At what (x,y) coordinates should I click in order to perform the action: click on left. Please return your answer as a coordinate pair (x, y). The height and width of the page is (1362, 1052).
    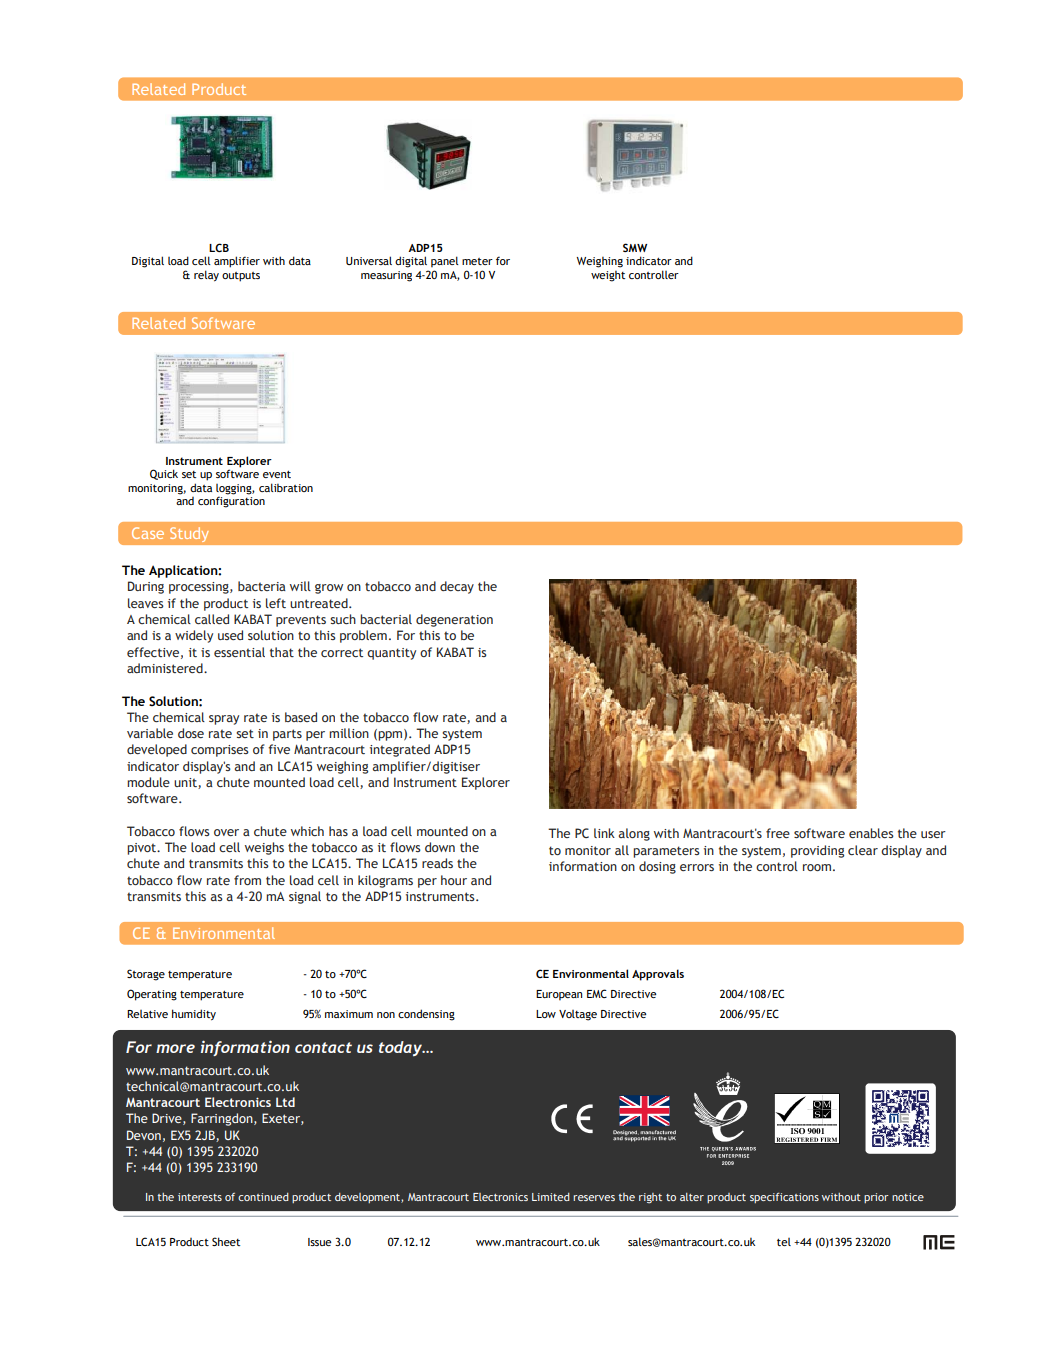
    Looking at the image, I should click on (276, 603).
